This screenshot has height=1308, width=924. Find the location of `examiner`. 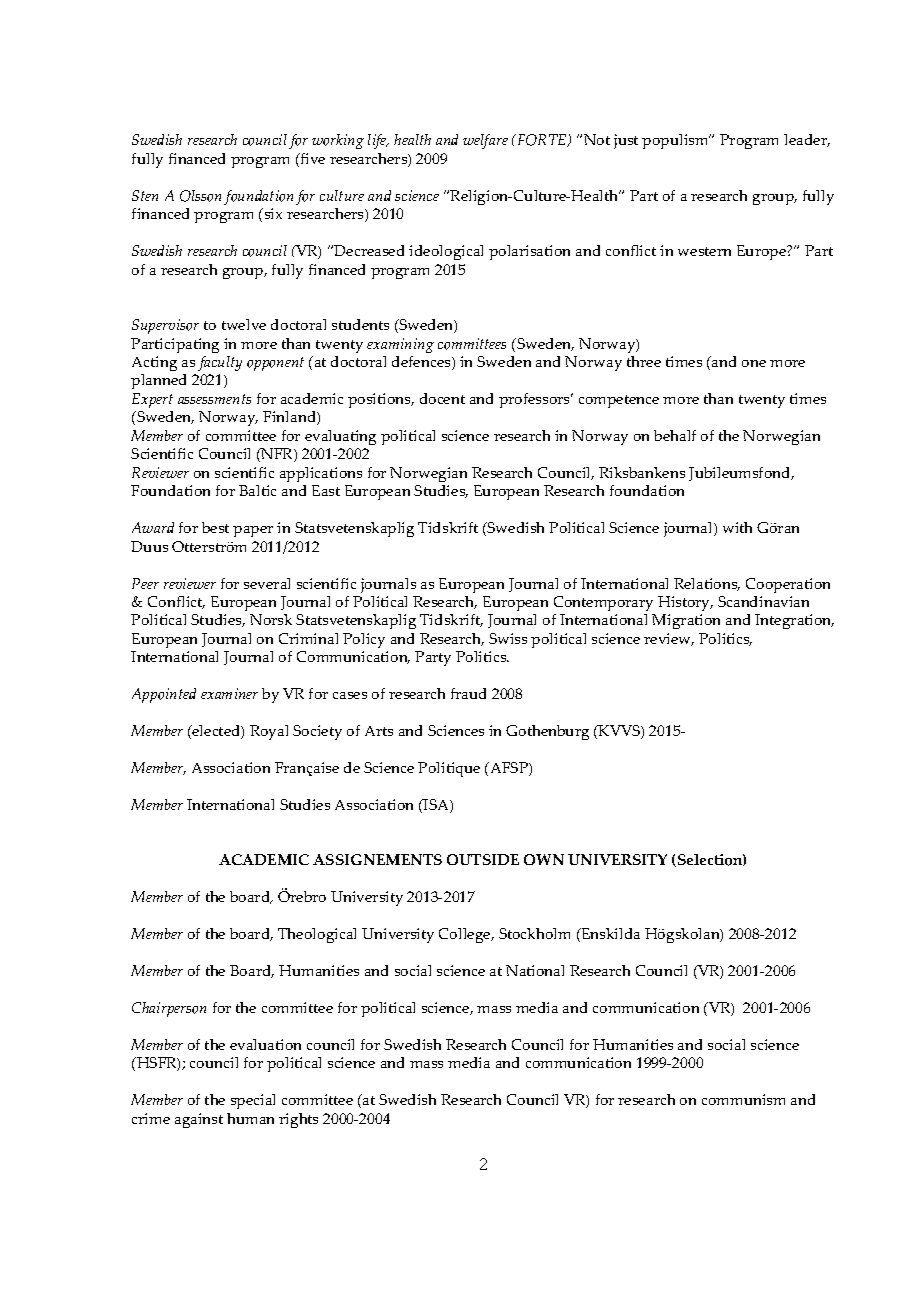

examiner is located at coordinates (229, 693).
